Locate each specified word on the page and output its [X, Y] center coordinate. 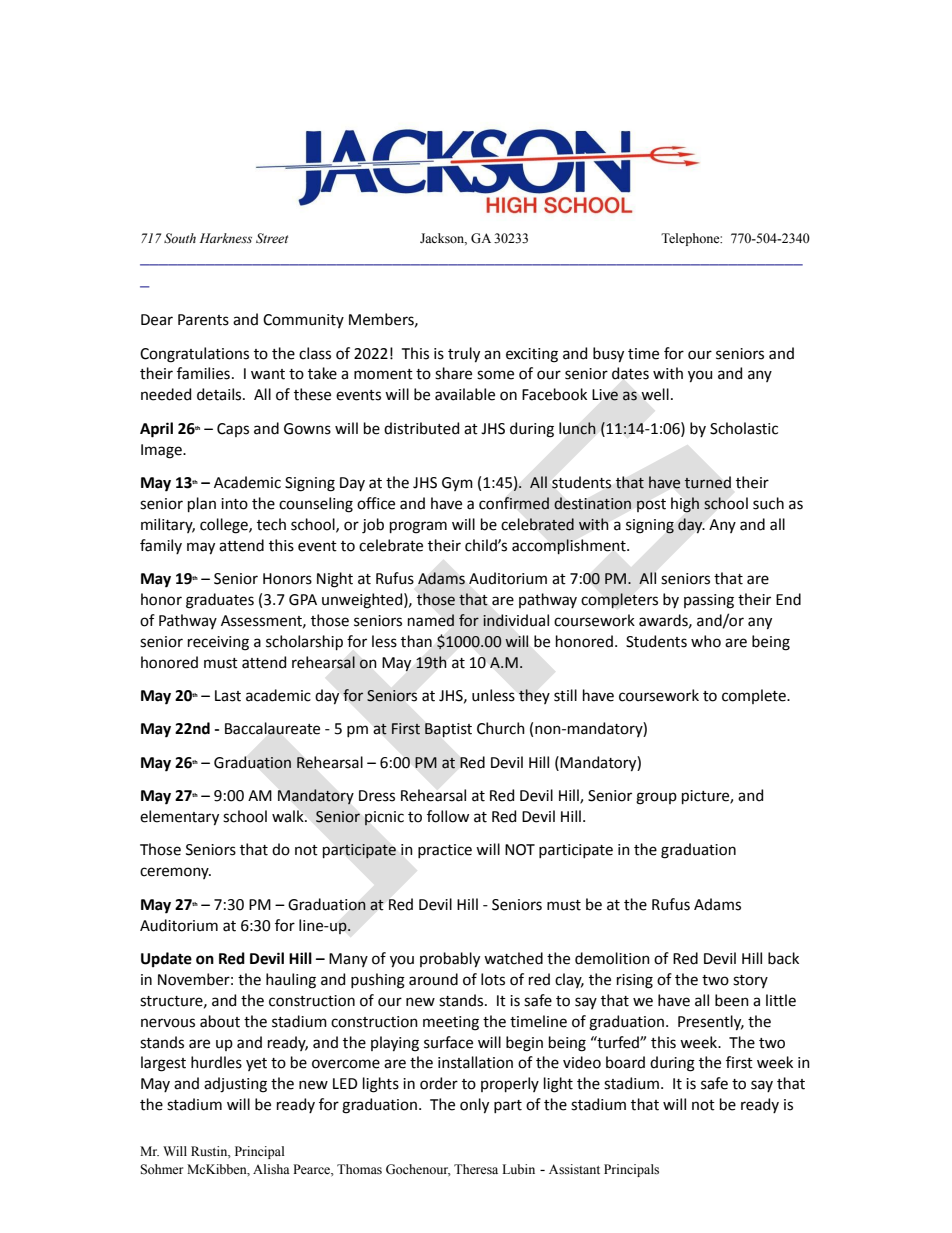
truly [464, 355]
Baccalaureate [272, 728]
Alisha [271, 1169]
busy [608, 355]
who [706, 641]
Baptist [448, 730]
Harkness [225, 238]
